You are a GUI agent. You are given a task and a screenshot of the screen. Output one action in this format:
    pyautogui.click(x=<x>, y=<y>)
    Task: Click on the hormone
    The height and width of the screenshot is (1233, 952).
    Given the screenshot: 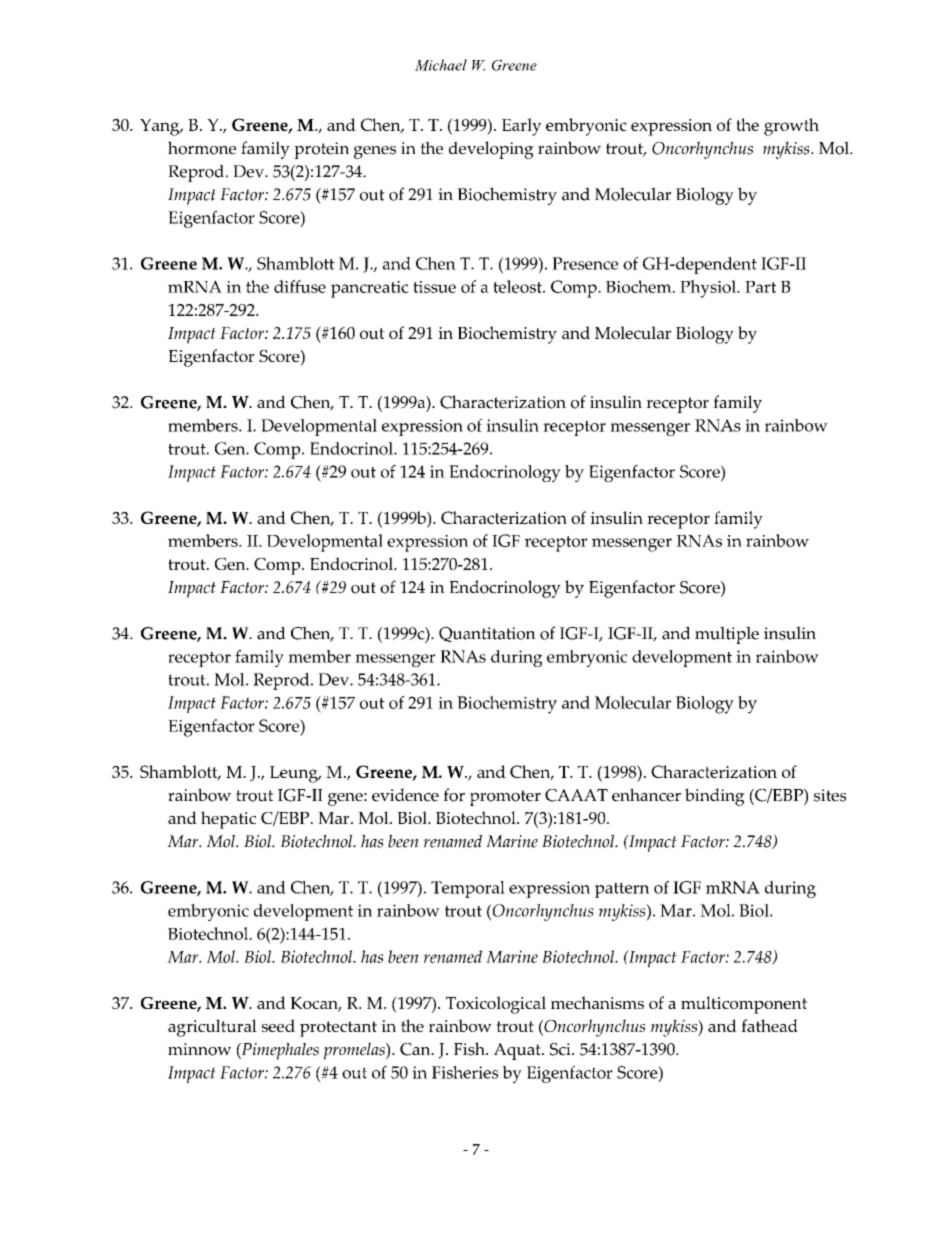 What is the action you would take?
    pyautogui.click(x=202, y=148)
